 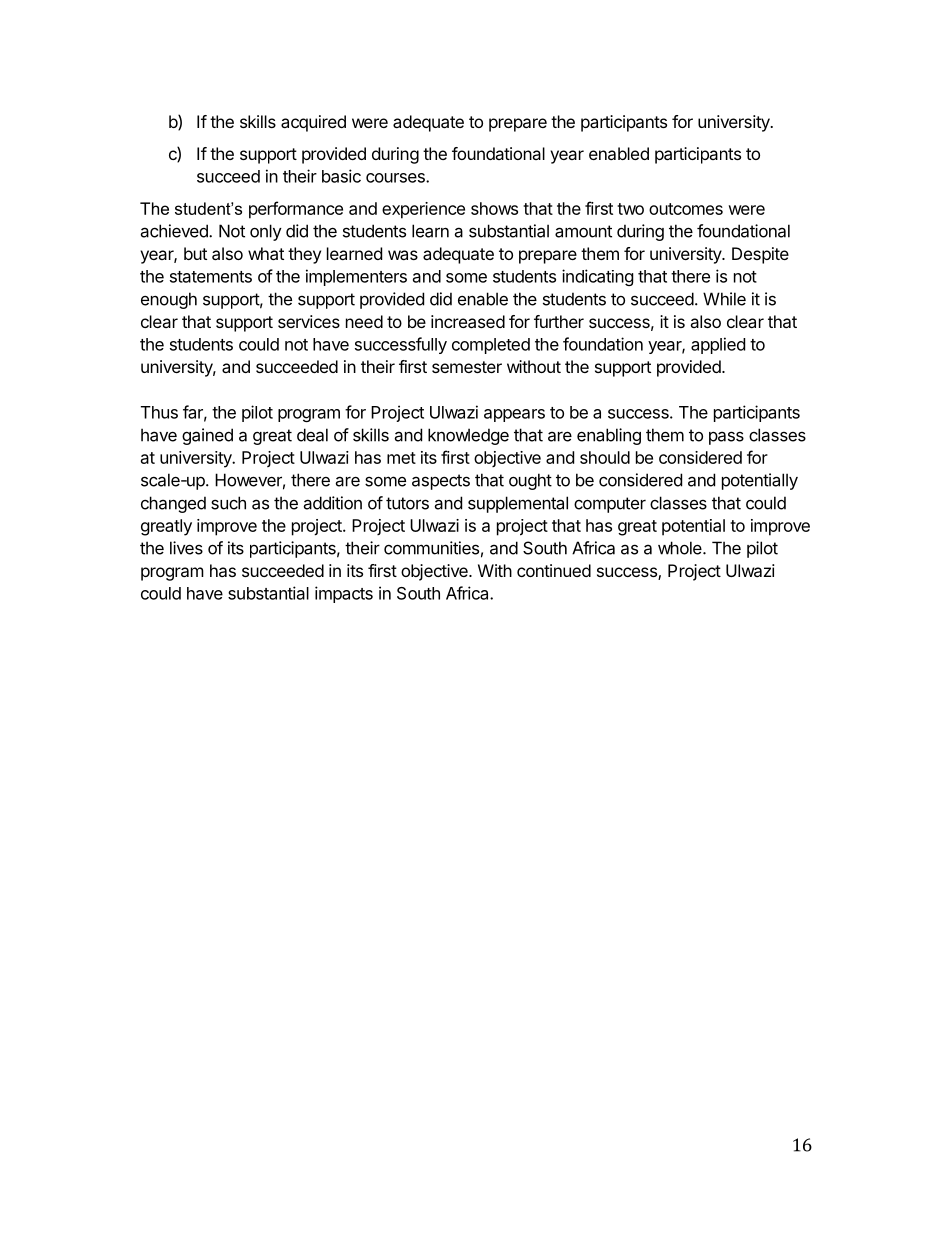 What do you see at coordinates (186, 548) in the screenshot?
I see `lives` at bounding box center [186, 548].
